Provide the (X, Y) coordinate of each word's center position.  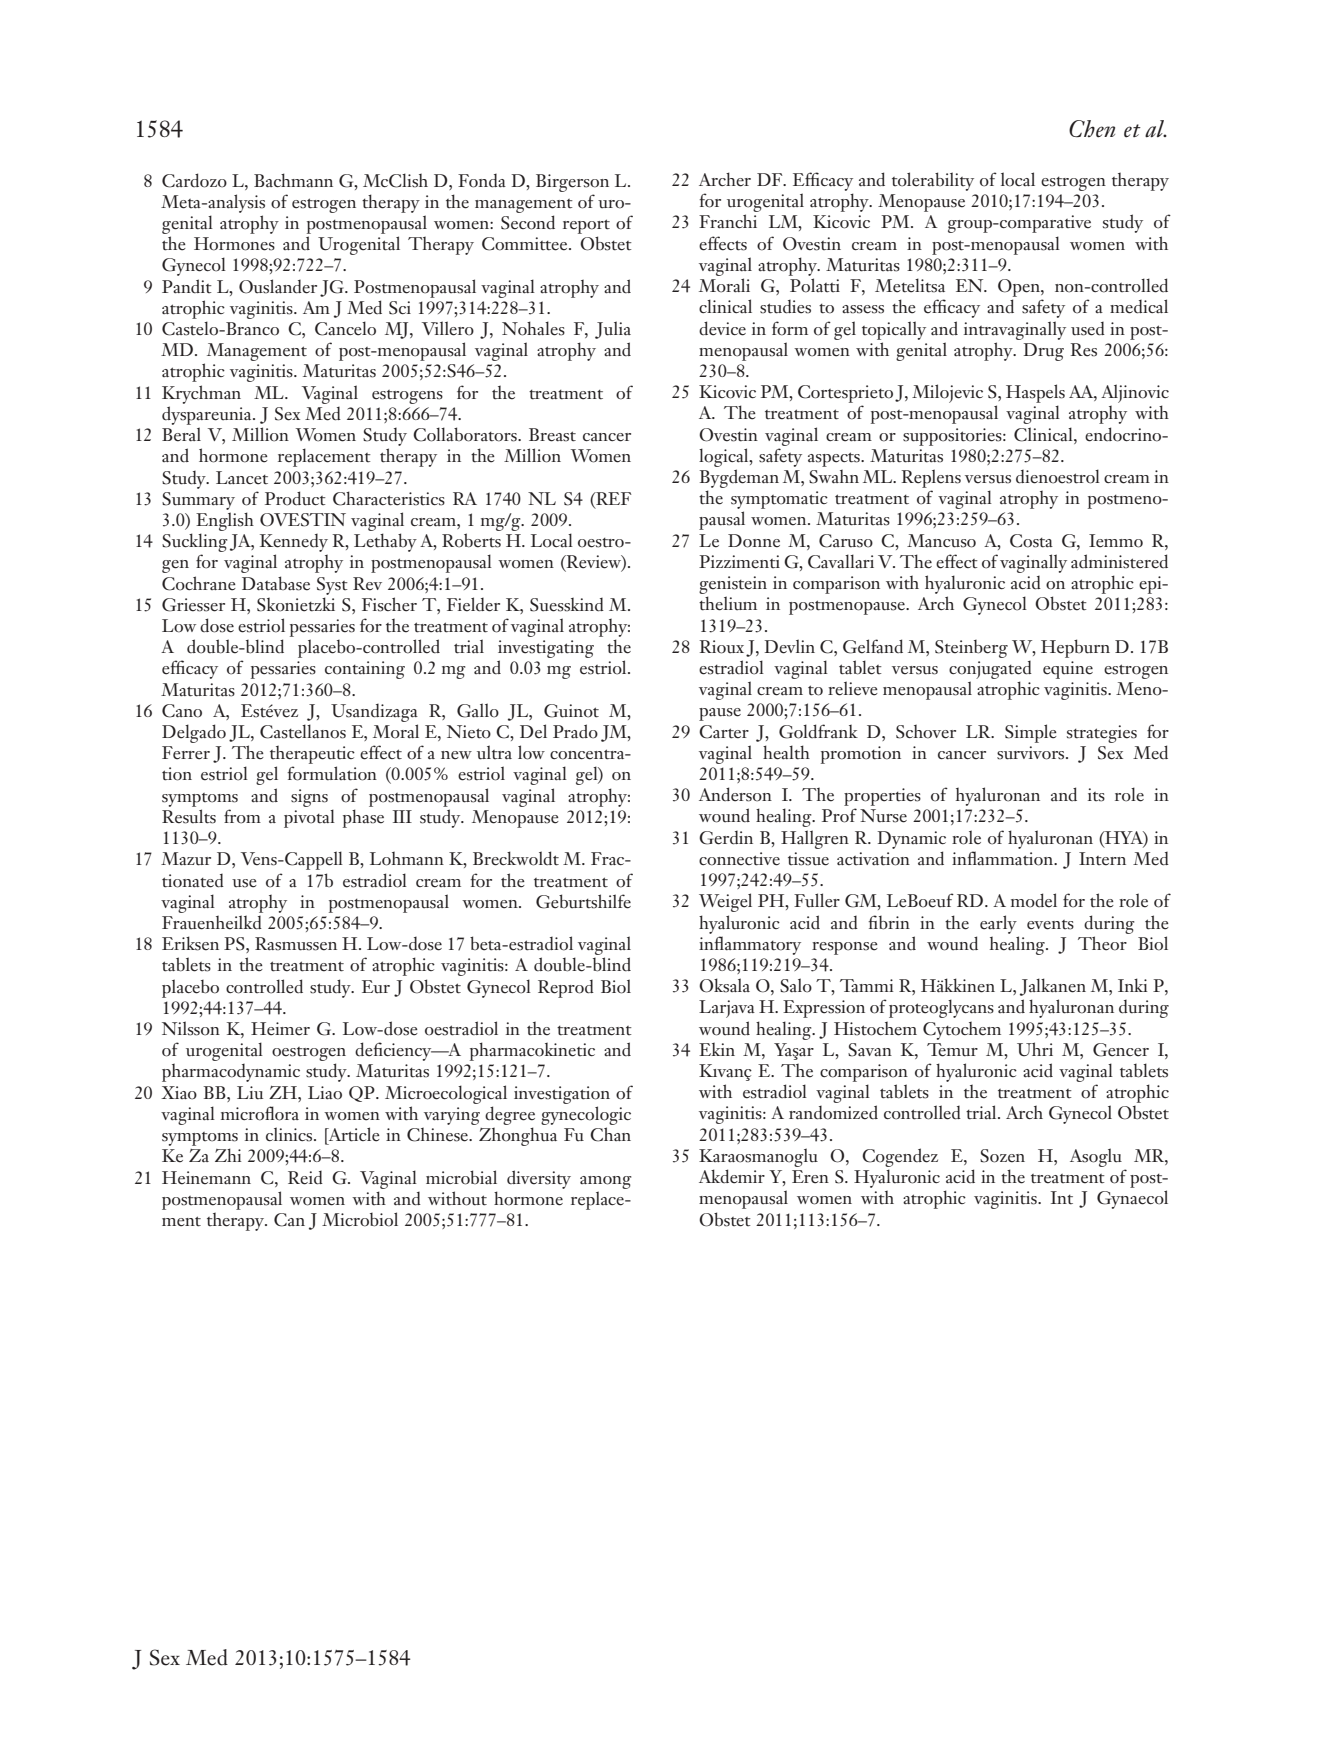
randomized (833, 1112)
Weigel (725, 902)
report (586, 226)
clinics (290, 1134)
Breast (552, 435)
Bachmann (293, 180)
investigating (546, 650)
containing (365, 670)
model (1034, 900)
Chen (1092, 129)
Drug (1043, 352)
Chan (610, 1134)
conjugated (990, 670)
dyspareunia (208, 415)
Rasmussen (296, 944)
